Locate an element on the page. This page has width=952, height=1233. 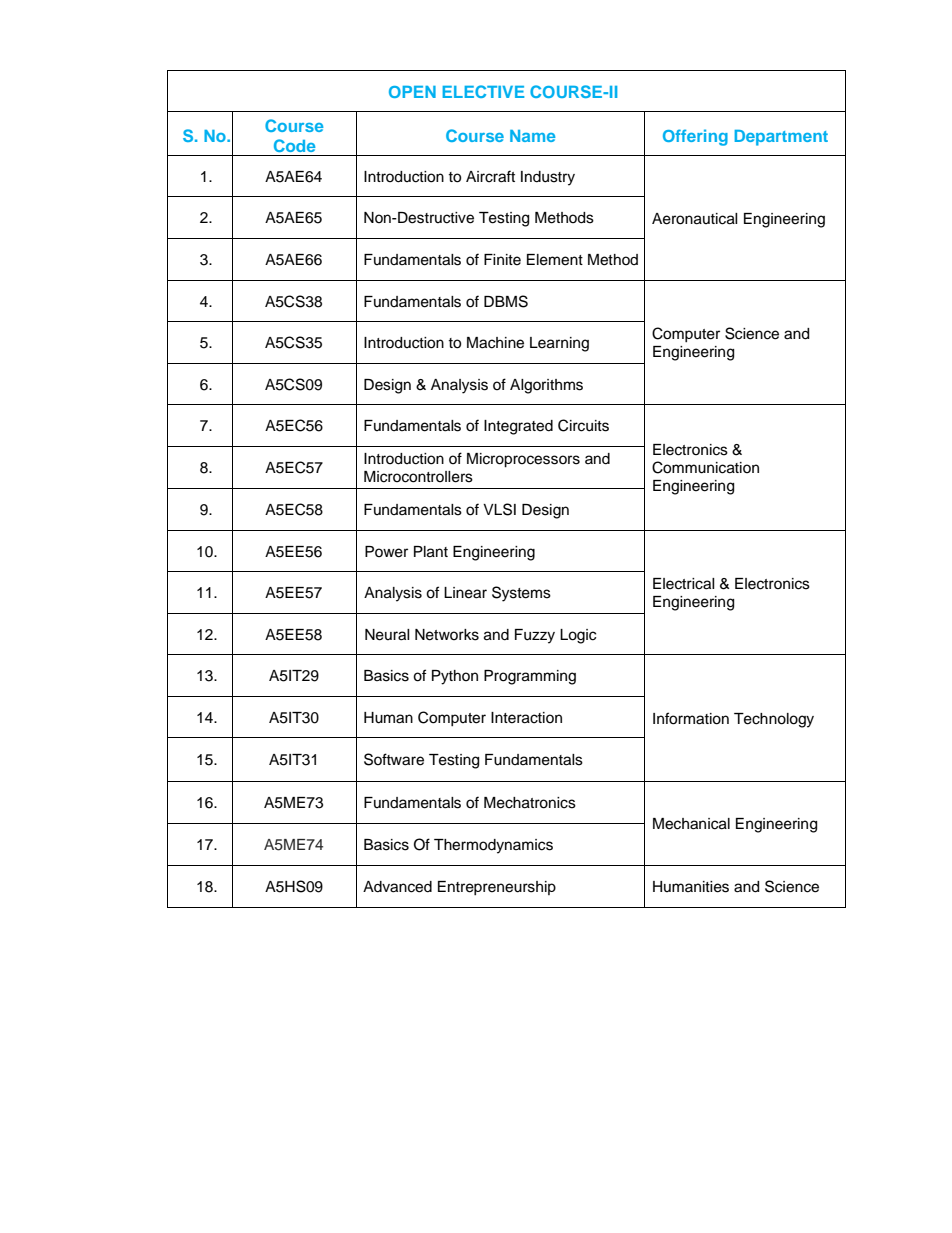
Offering is located at coordinates (695, 137).
